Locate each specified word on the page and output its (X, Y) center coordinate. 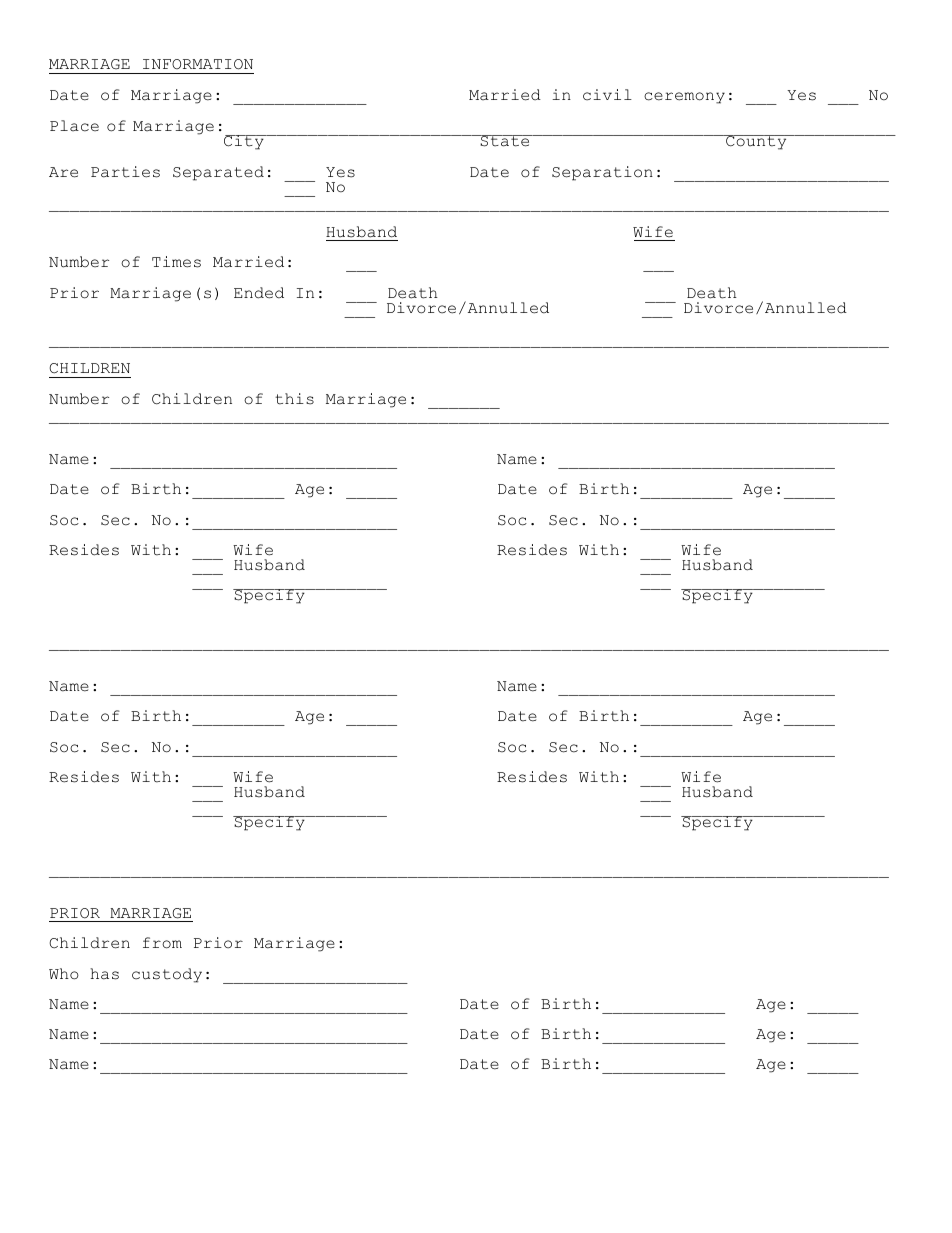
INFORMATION (198, 64)
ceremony (684, 98)
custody (167, 975)
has (104, 974)
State (505, 141)
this (294, 399)
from (162, 943)
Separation (602, 173)
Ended (259, 293)
